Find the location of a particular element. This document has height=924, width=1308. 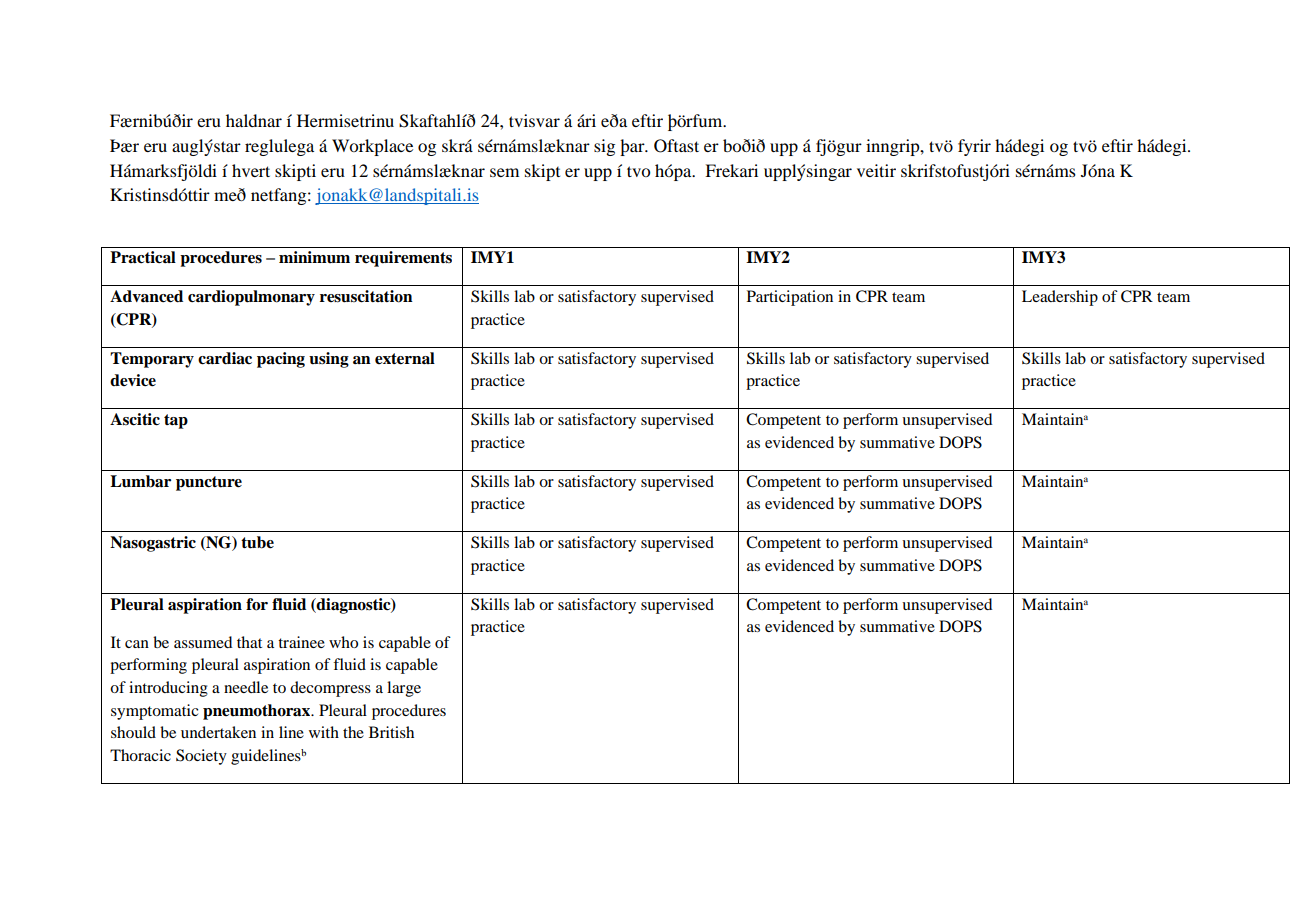

cardiopulmonary is located at coordinates (251, 298).
